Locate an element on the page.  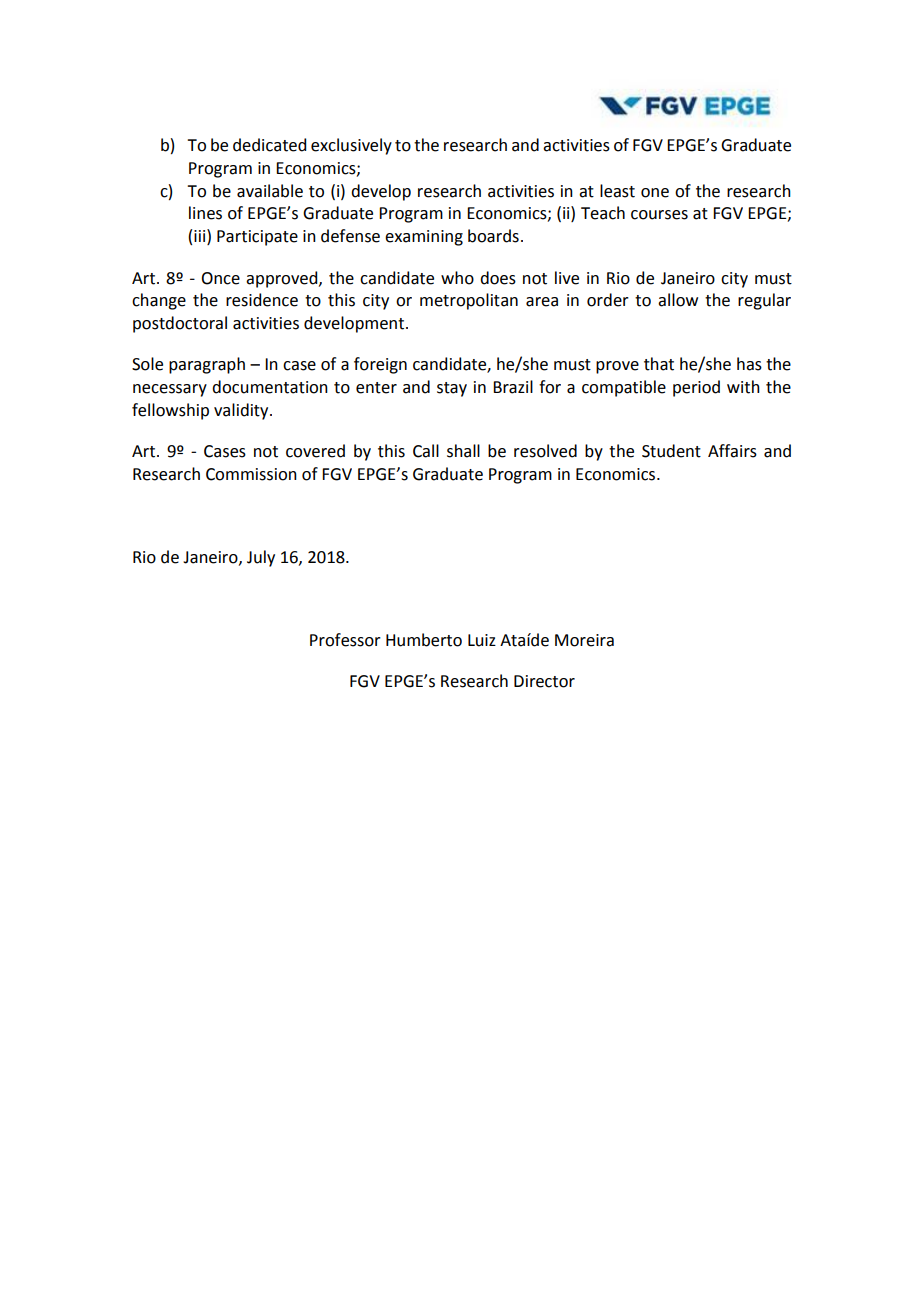
validity is located at coordinates (242, 411).
